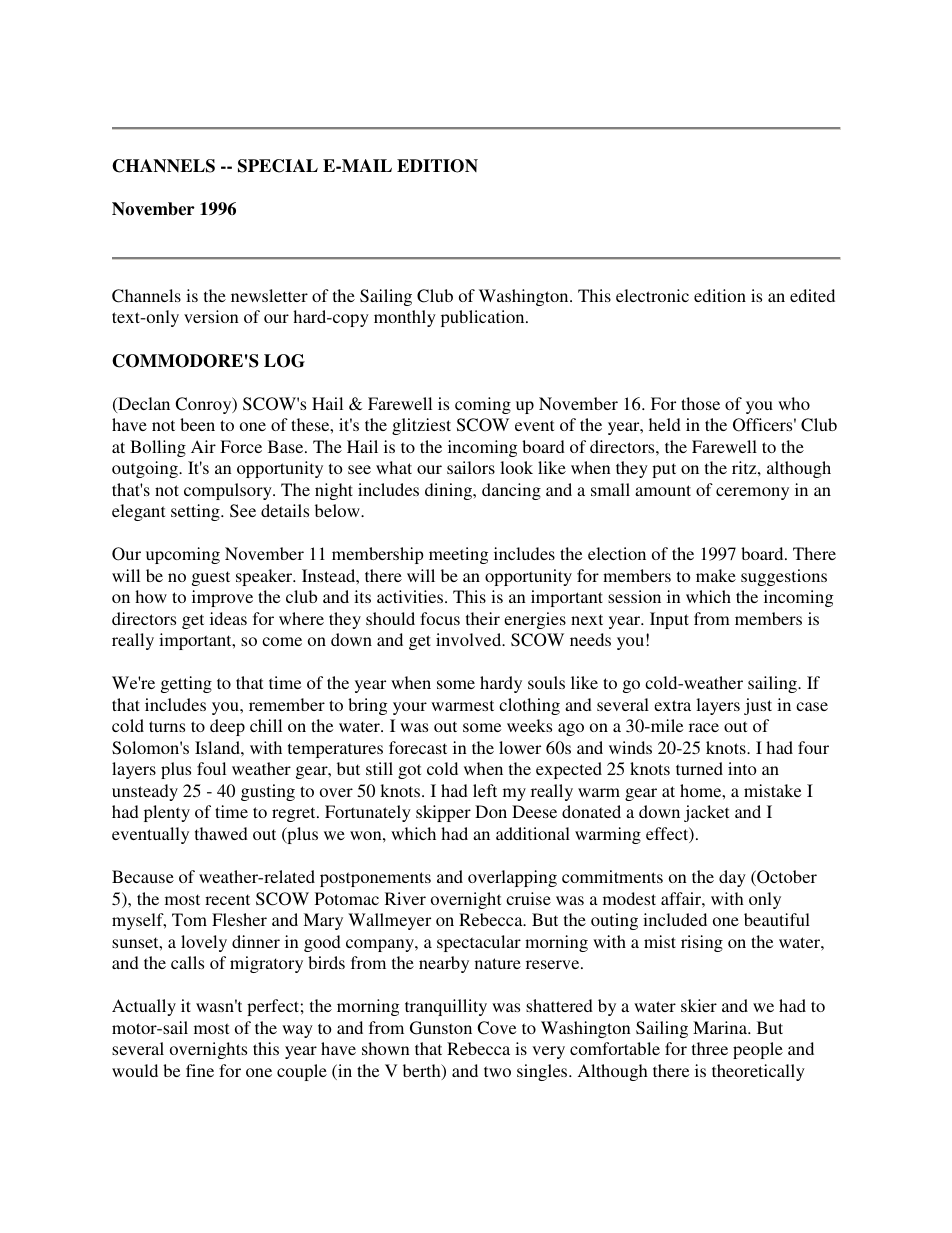 This screenshot has width=952, height=1233. I want to click on SPECIAL, so click(278, 166).
